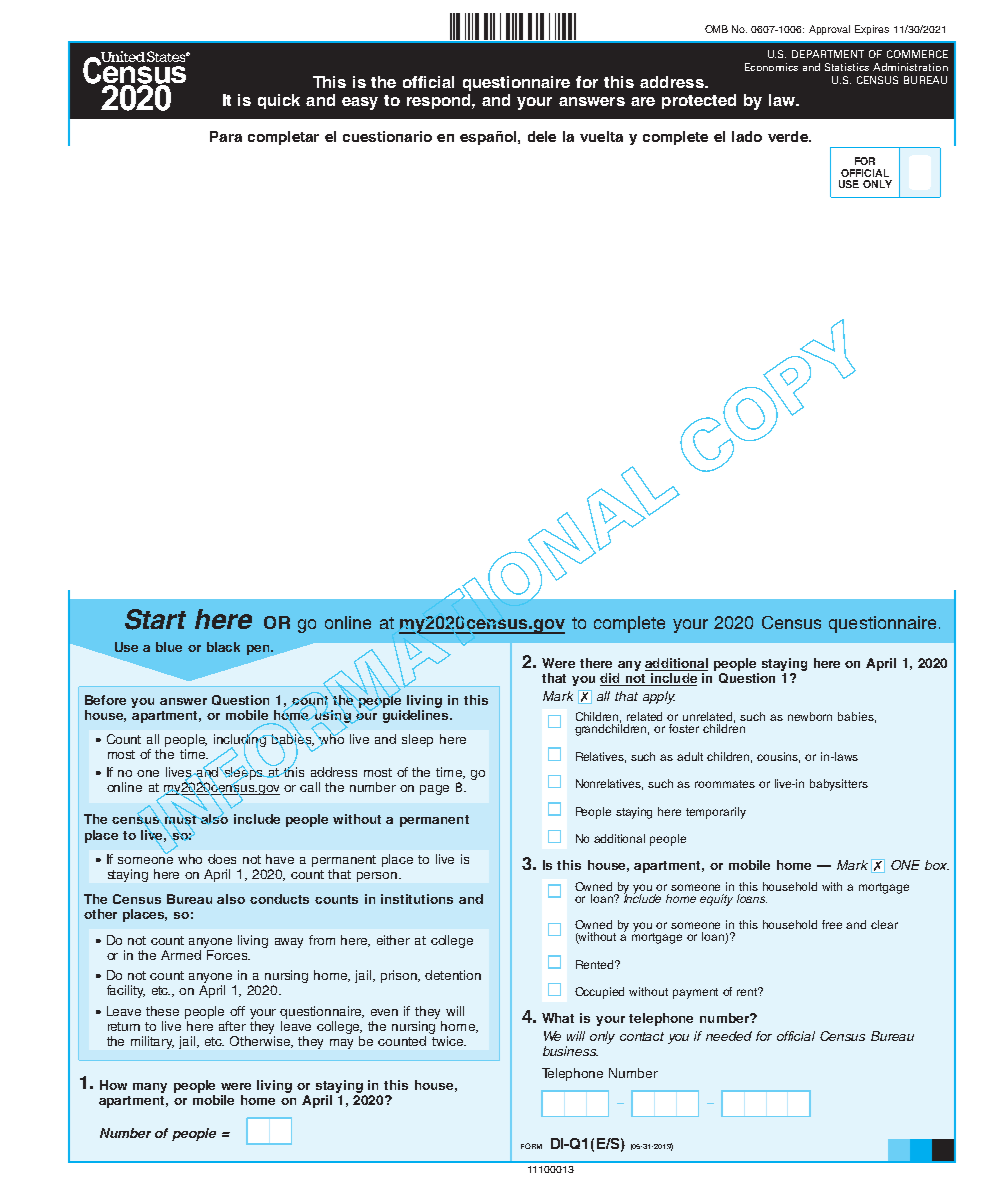  I want to click on Start, so click(155, 619).
